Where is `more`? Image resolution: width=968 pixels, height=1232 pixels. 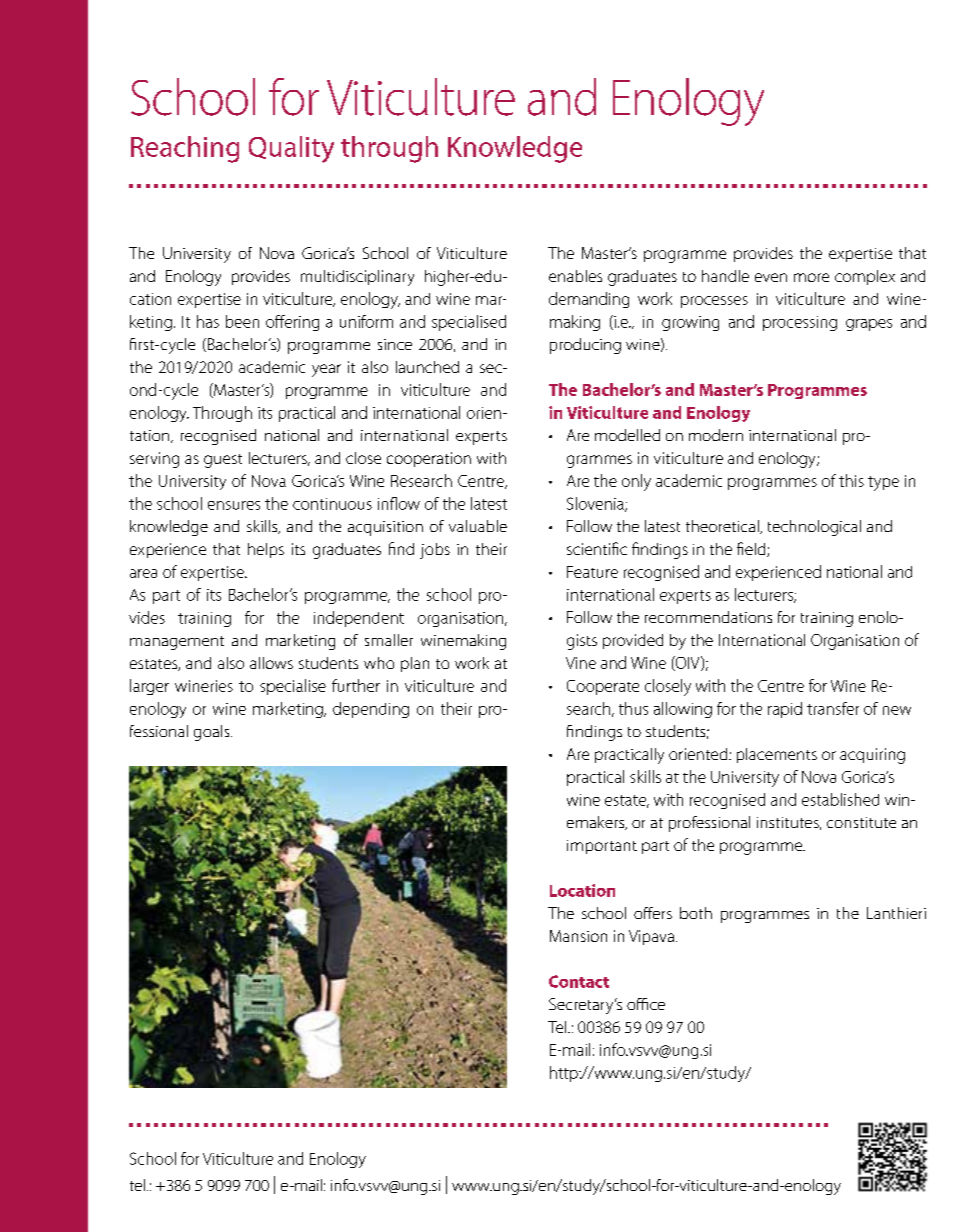 more is located at coordinates (811, 277).
